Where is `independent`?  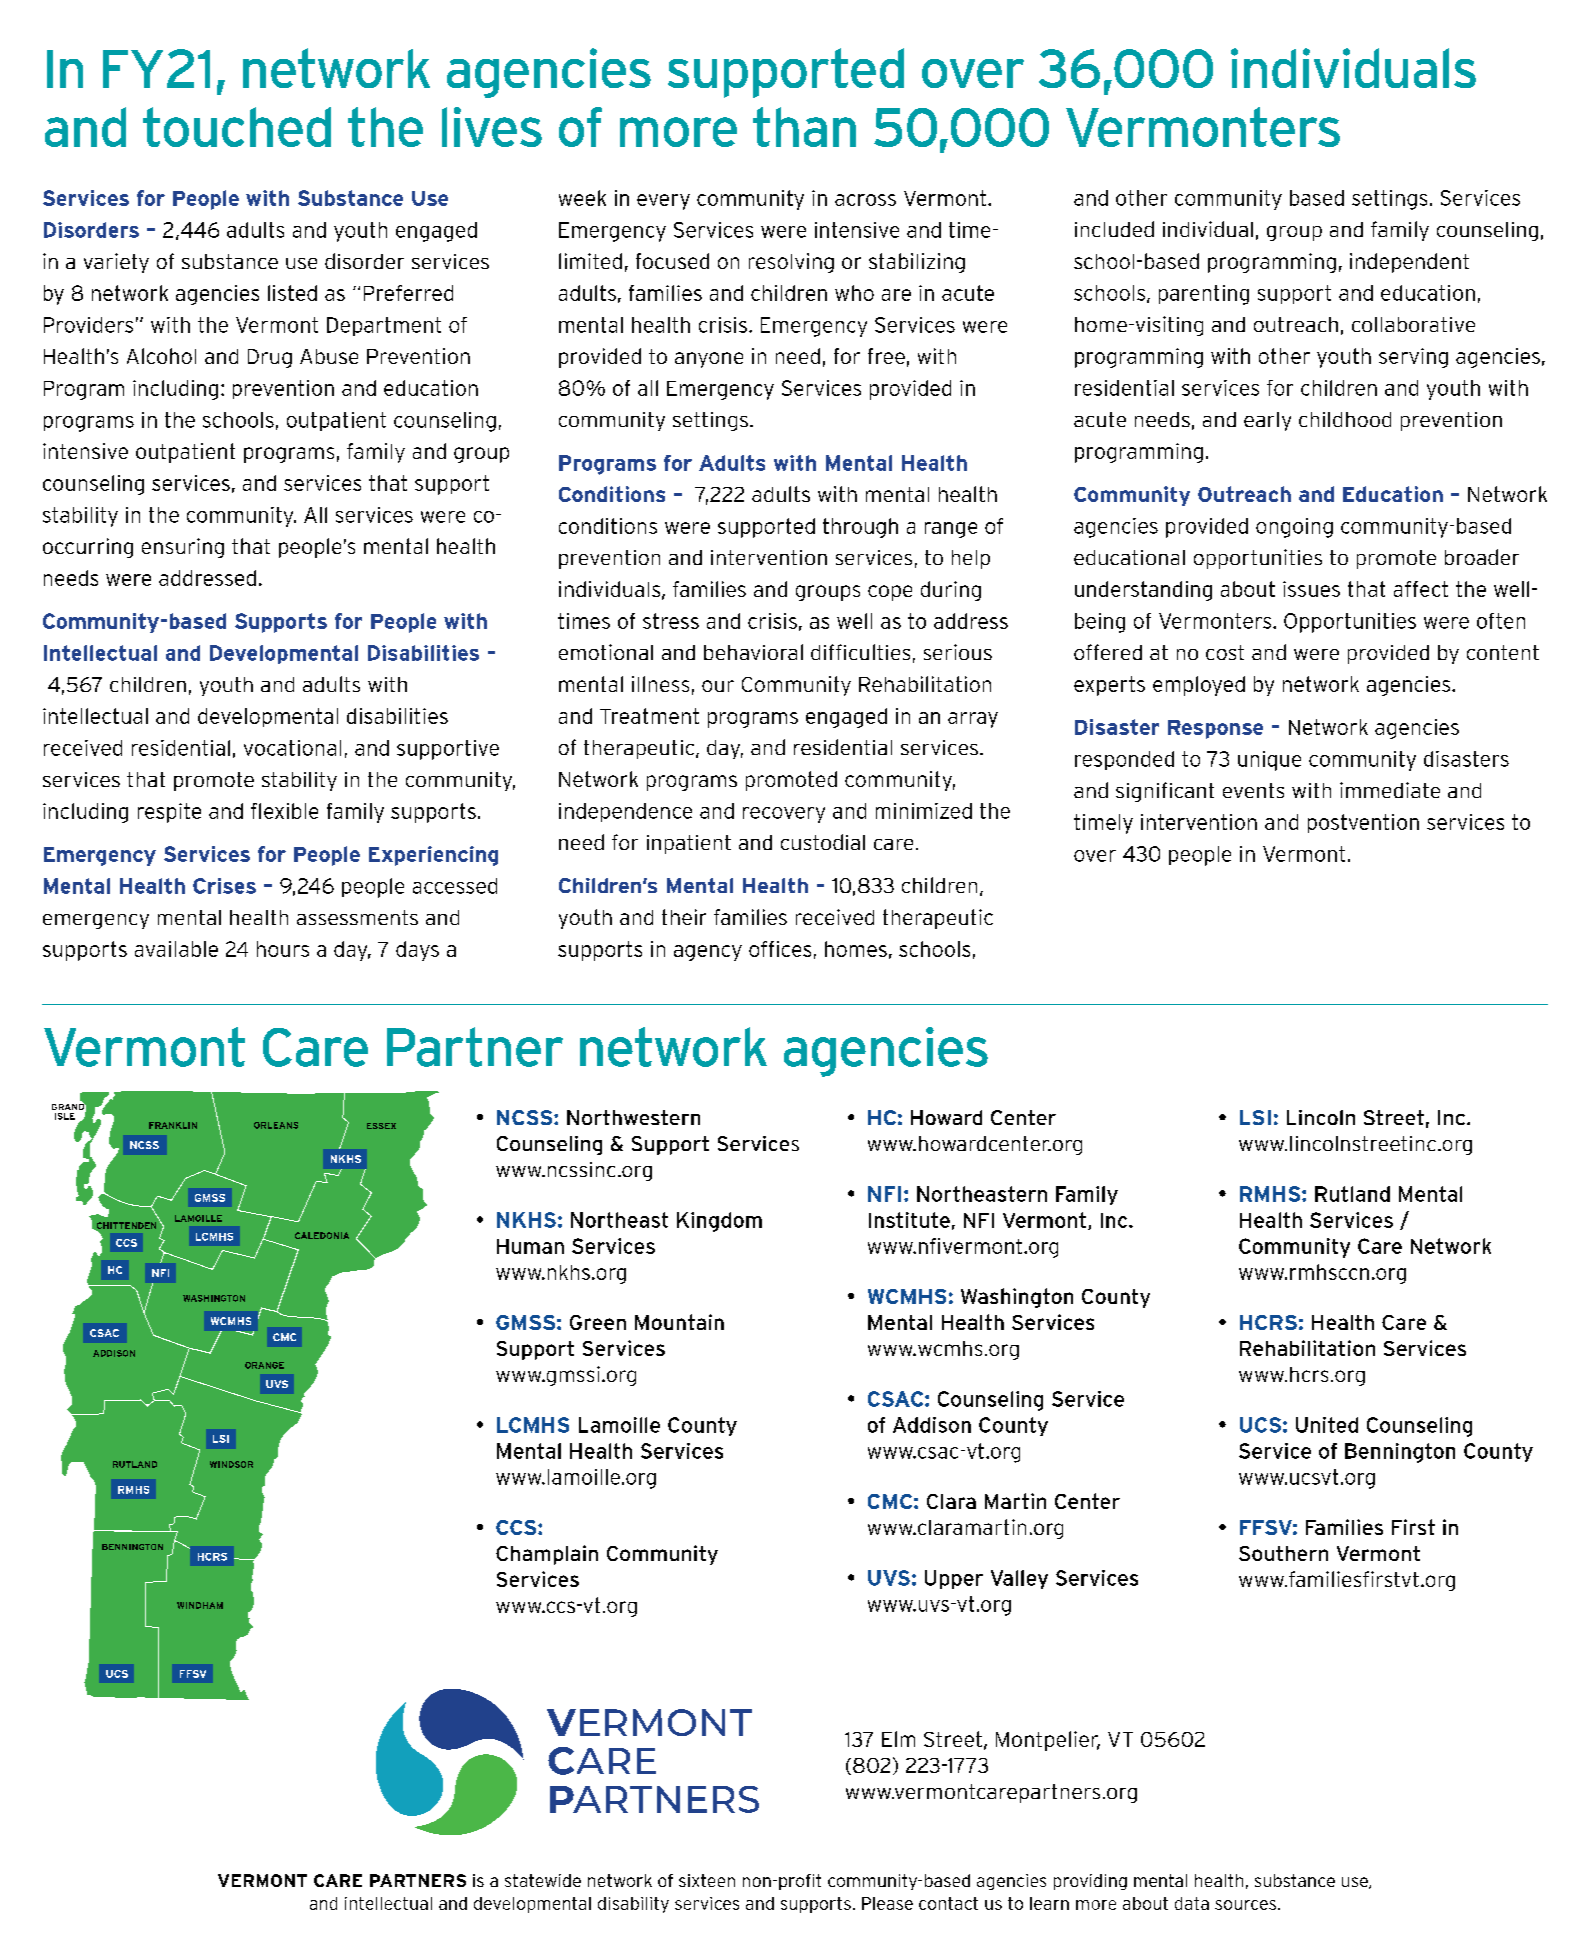 independent is located at coordinates (1409, 263).
